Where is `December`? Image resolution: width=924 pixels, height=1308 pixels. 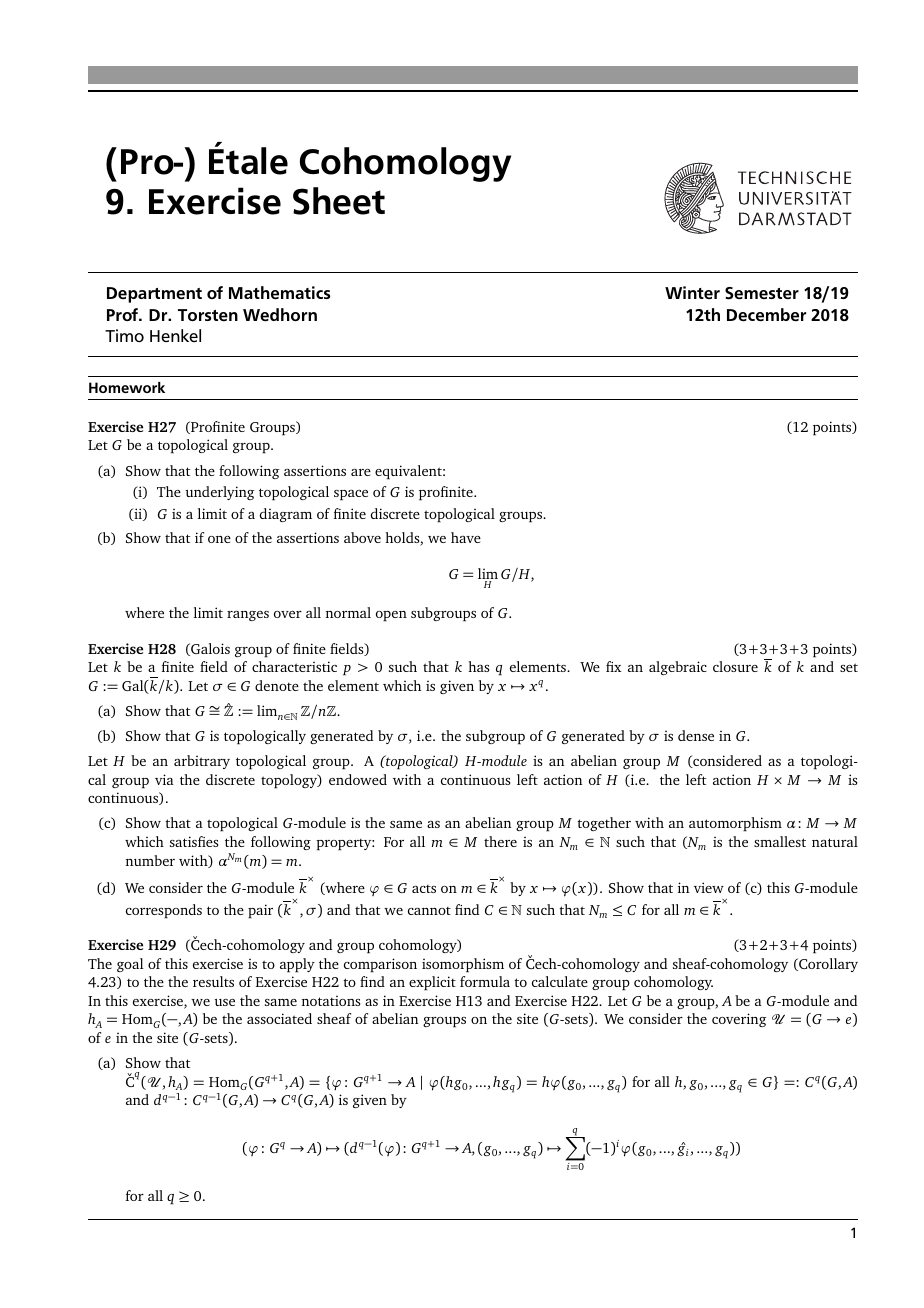
December is located at coordinates (766, 315).
